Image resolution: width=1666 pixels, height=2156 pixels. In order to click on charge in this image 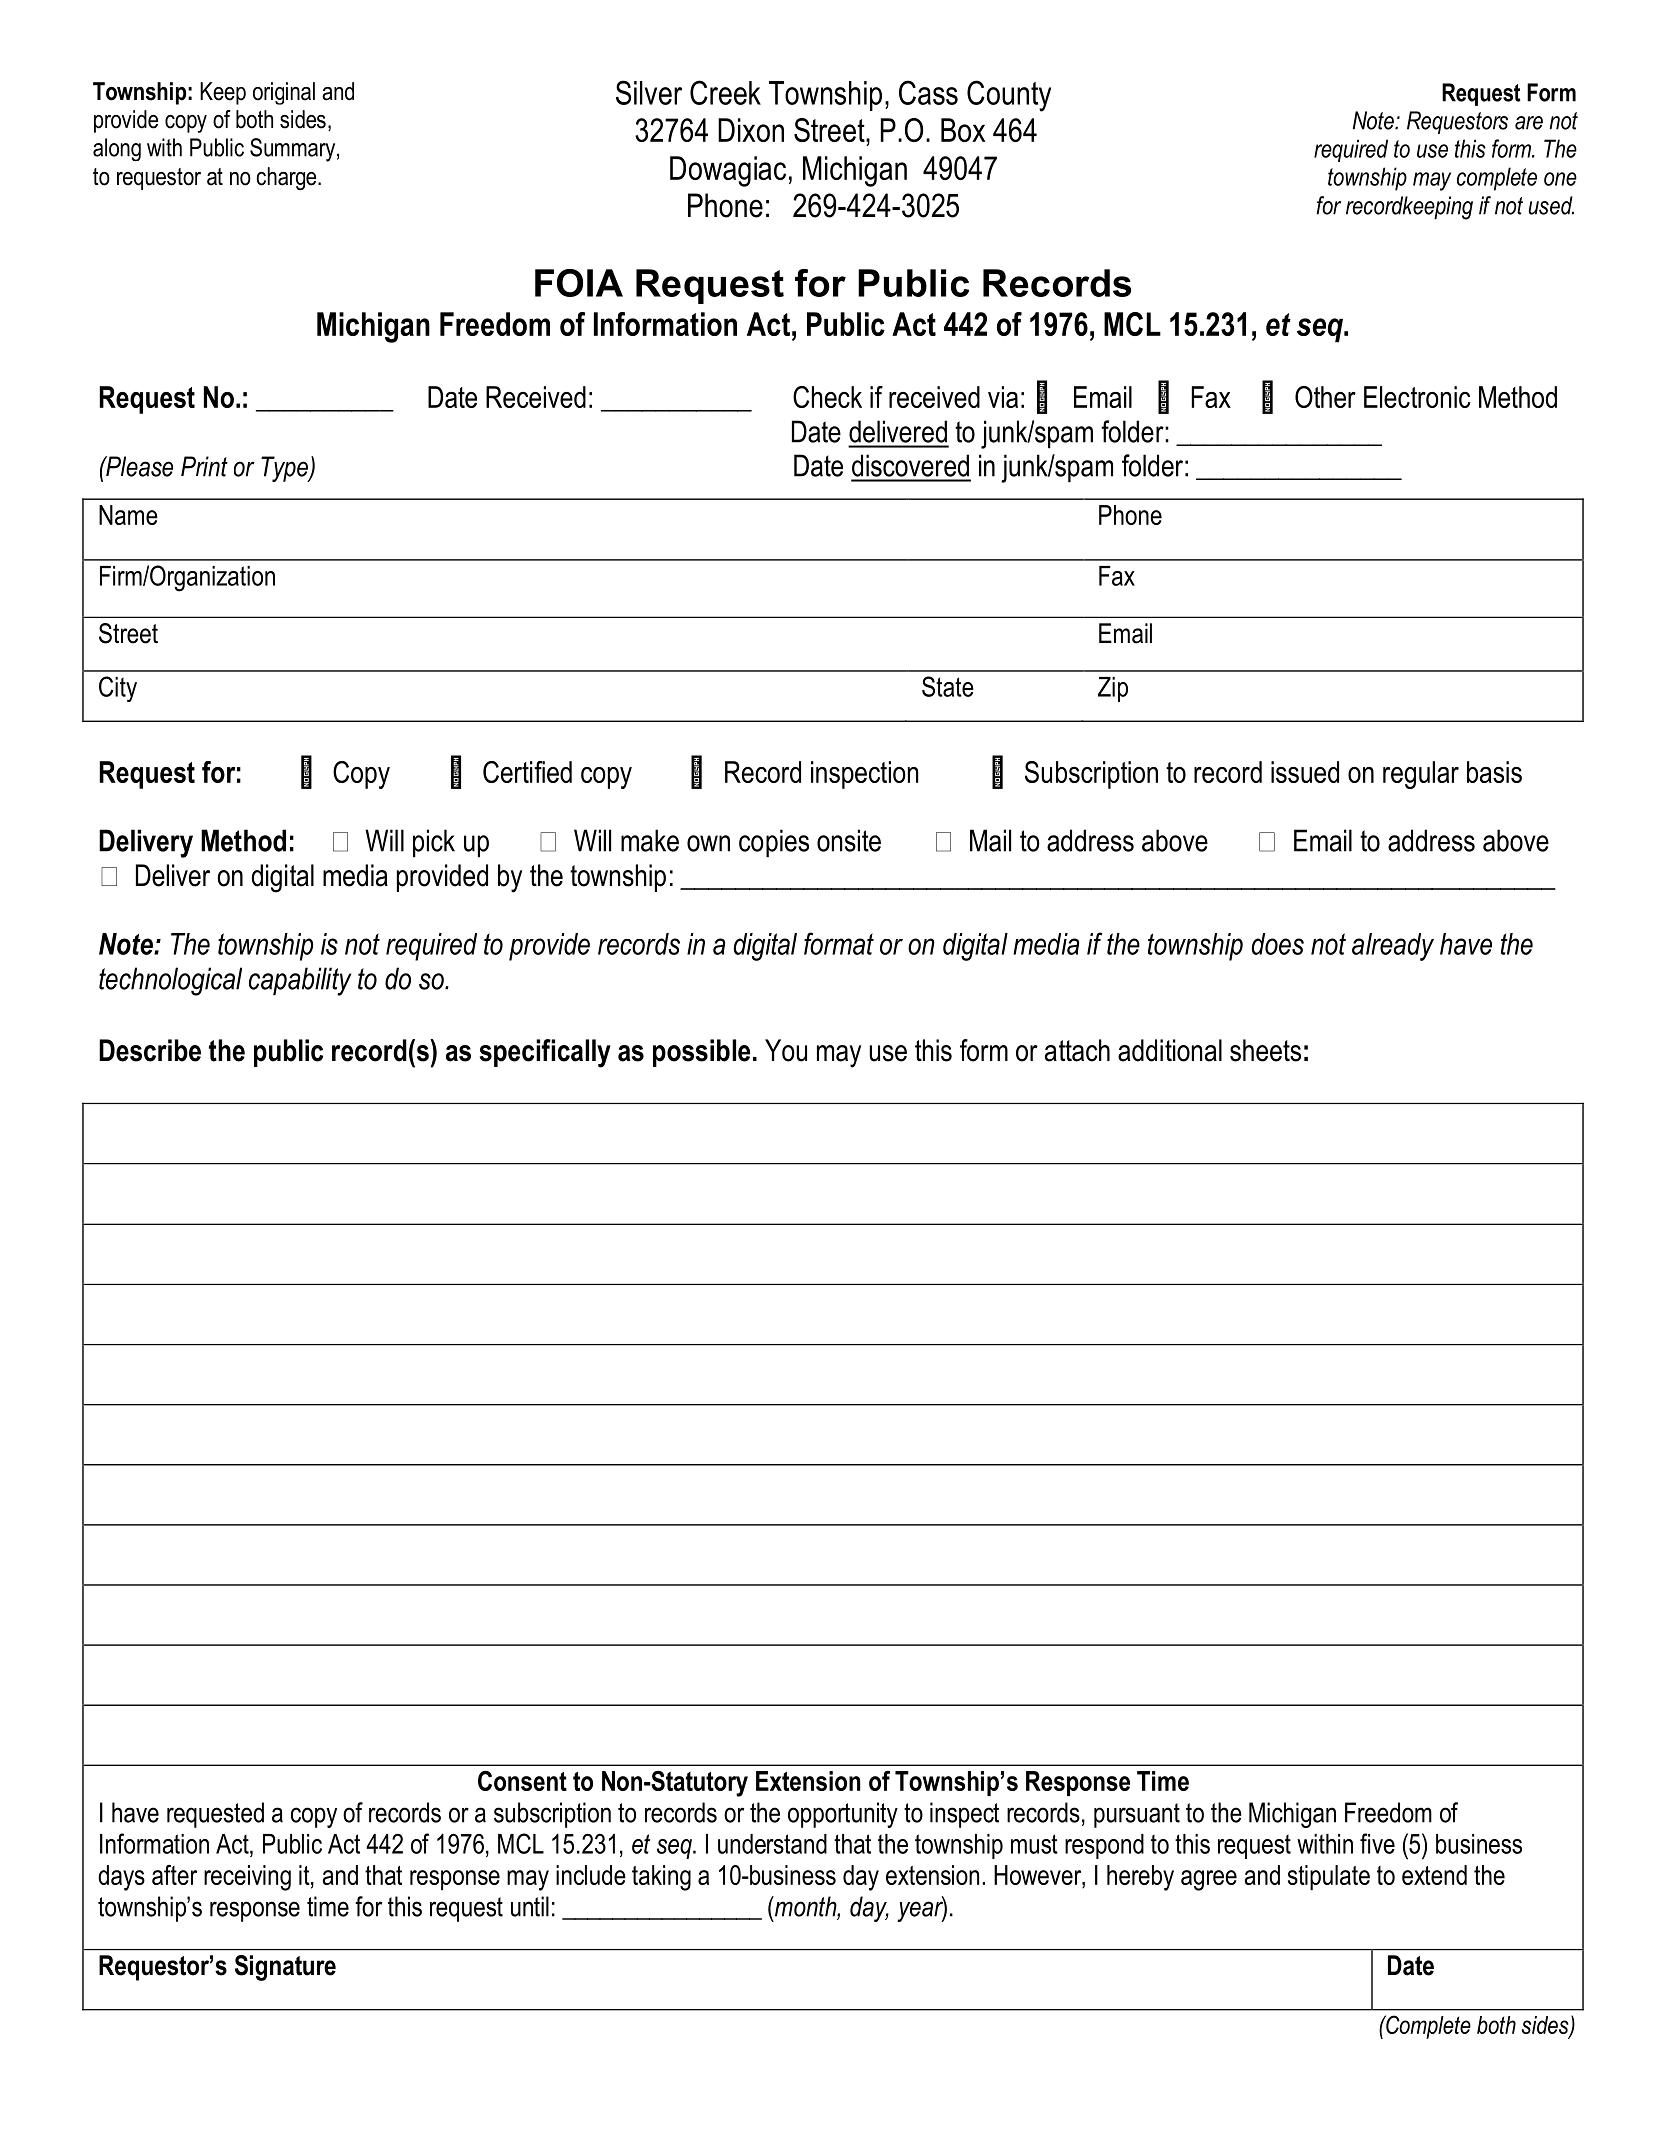, I will do `click(287, 179)`.
